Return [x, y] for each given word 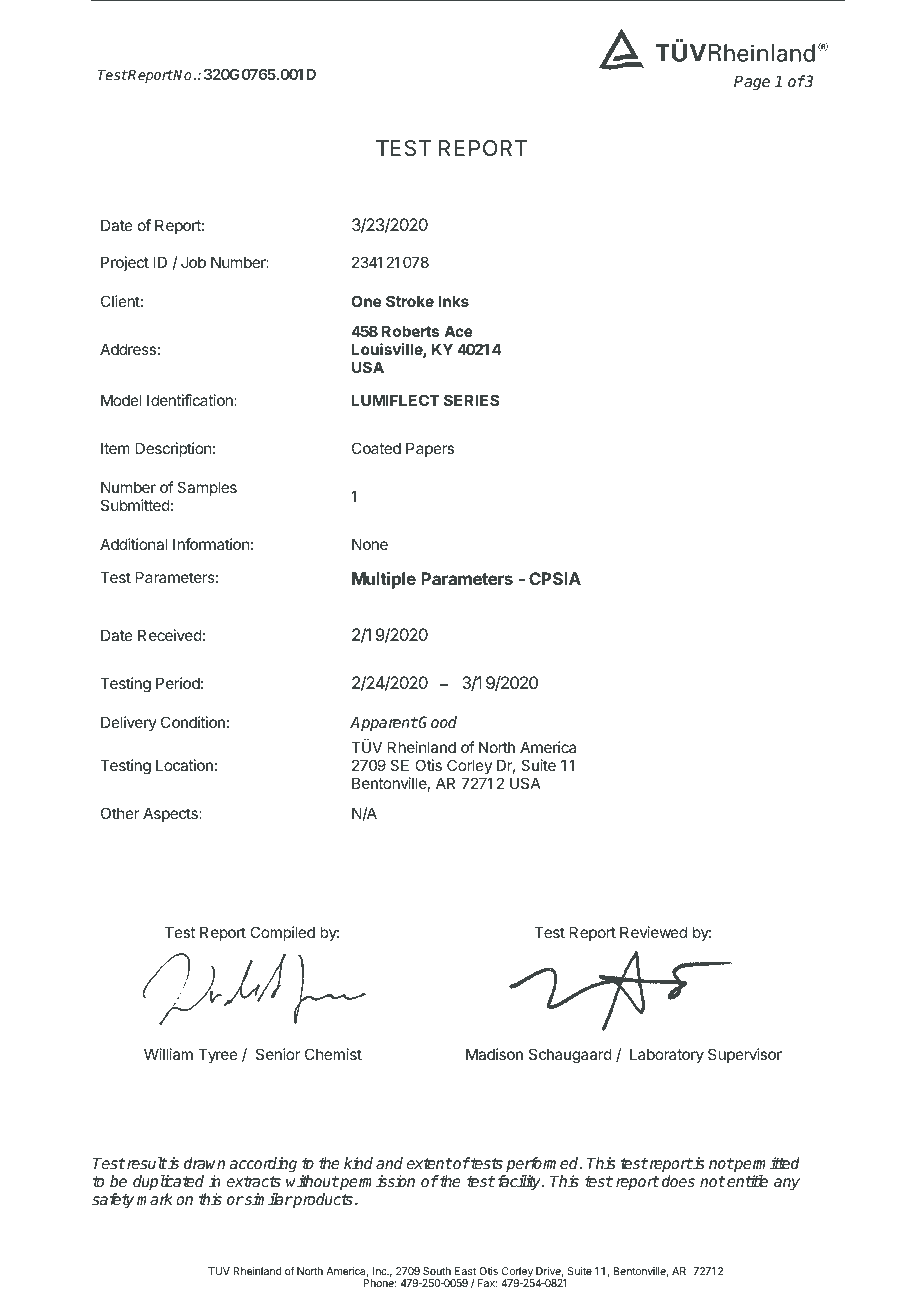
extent [429, 1163]
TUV [219, 1271]
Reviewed [653, 932]
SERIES [471, 400]
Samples [207, 488]
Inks [454, 301]
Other [120, 813]
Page [752, 83]
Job [193, 262]
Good [437, 722]
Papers [430, 449]
